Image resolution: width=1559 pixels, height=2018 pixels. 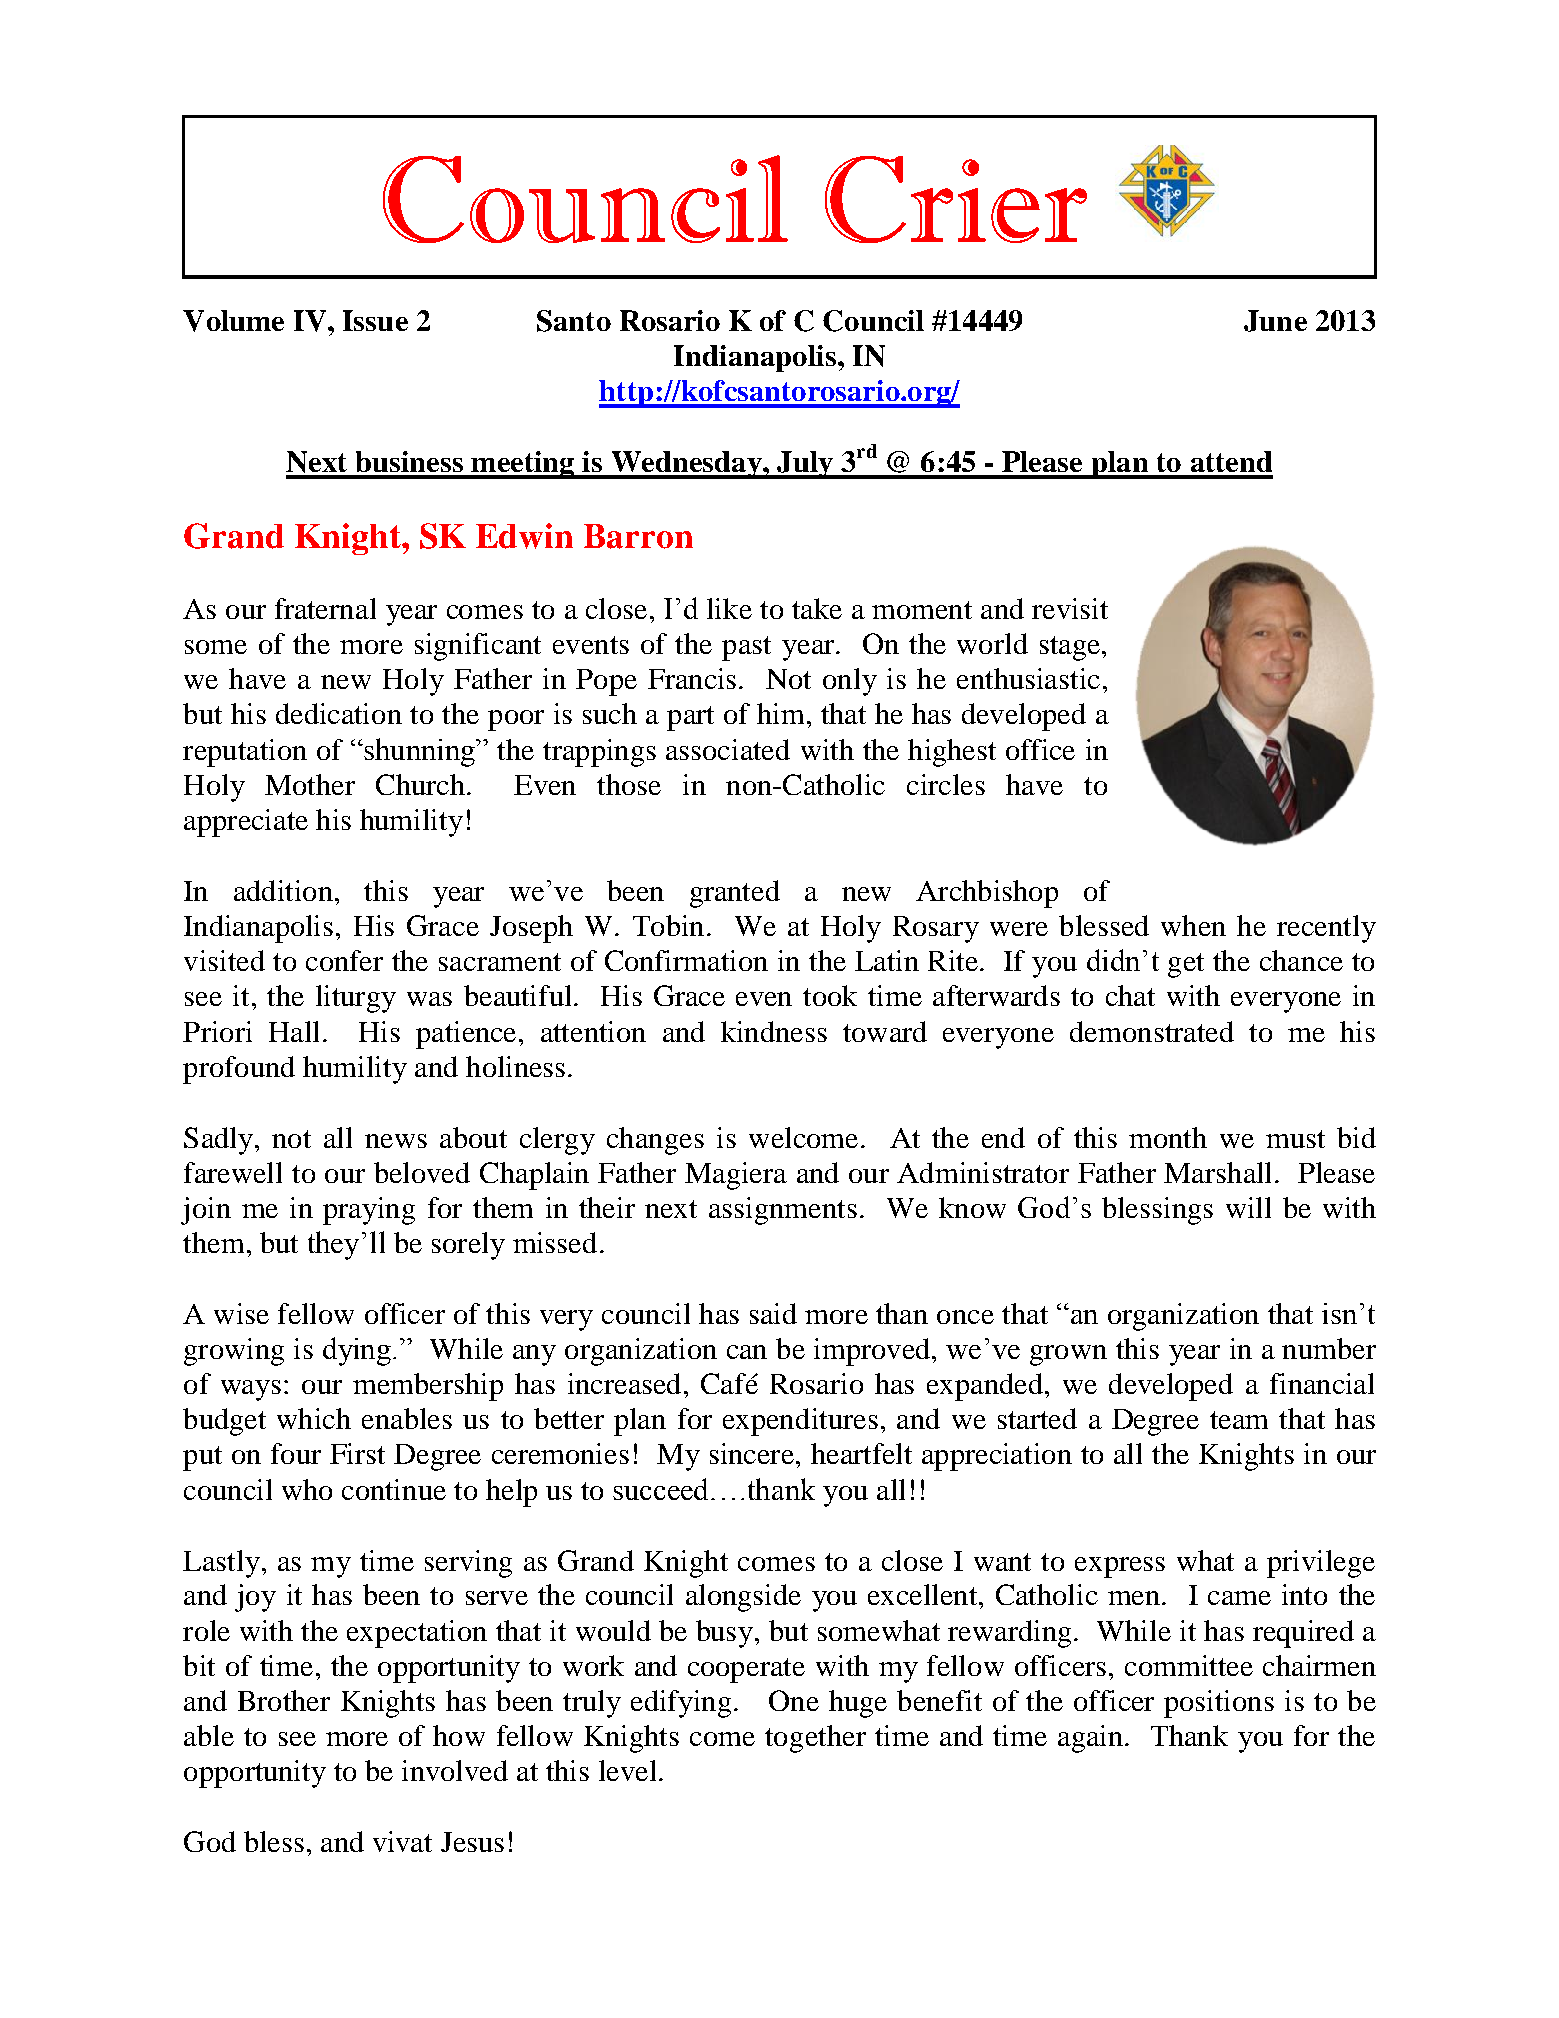 I want to click on Issue, so click(x=375, y=320).
